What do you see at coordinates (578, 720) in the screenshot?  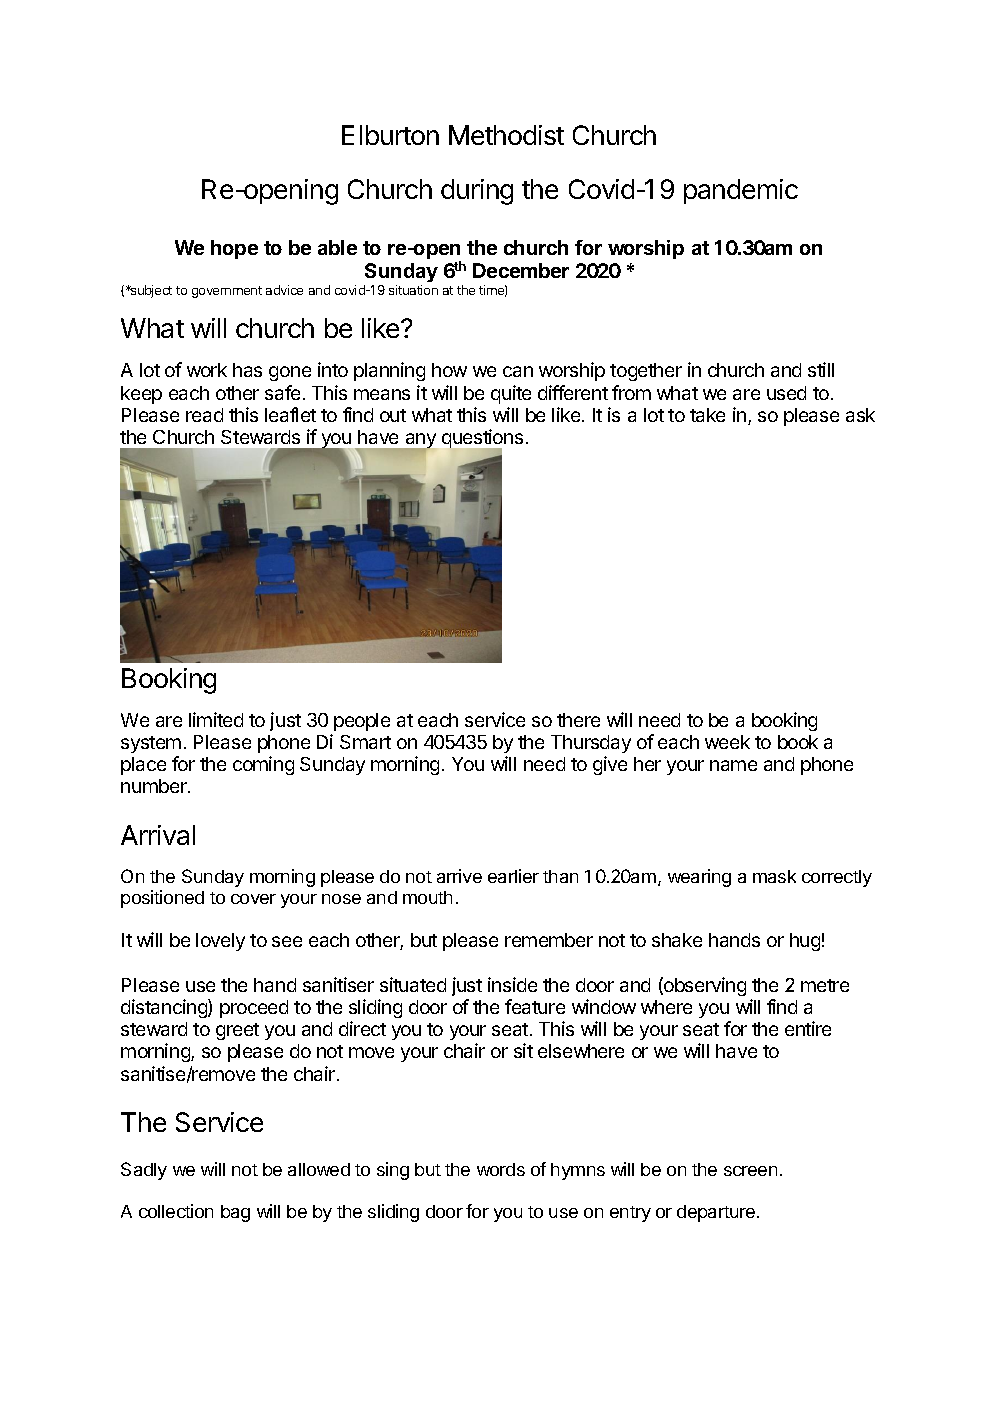 I see `there` at bounding box center [578, 720].
